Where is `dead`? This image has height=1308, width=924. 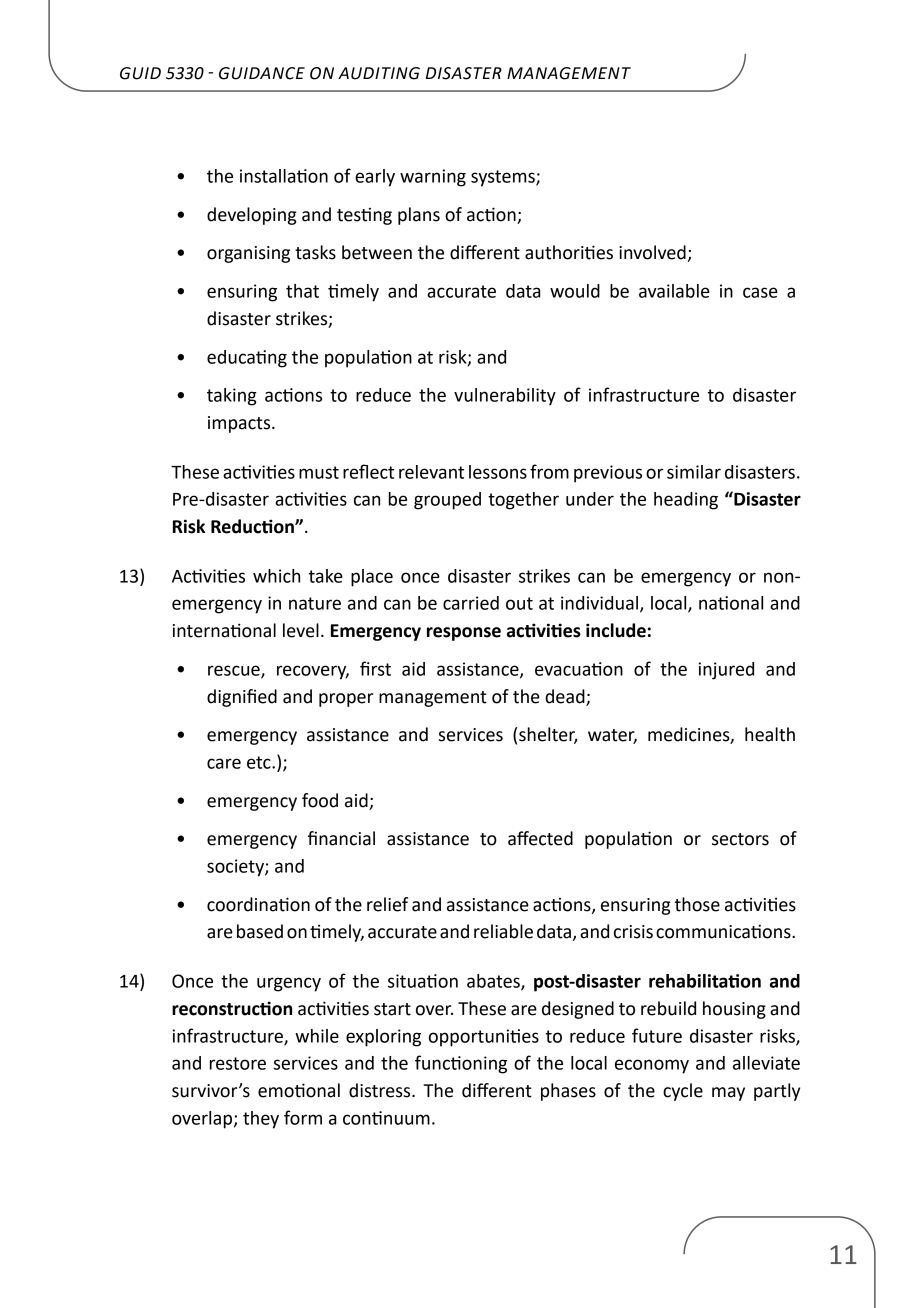 dead is located at coordinates (565, 696).
